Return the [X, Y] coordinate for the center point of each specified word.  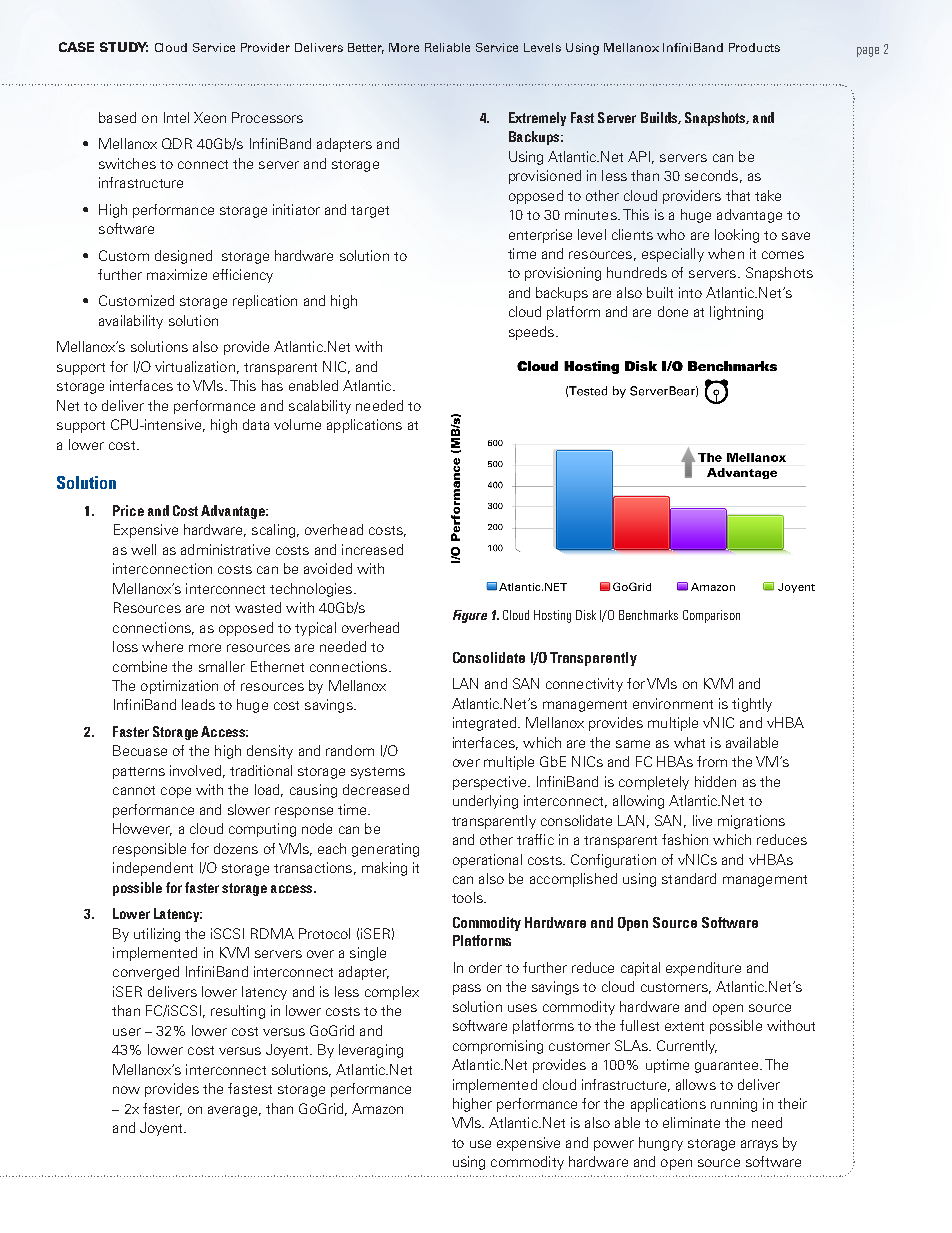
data [256, 424]
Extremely [537, 119]
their [792, 1103]
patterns [139, 773]
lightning [736, 313]
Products [754, 47]
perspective [491, 783]
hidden [715, 781]
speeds [531, 333]
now [126, 1090]
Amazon [377, 1108]
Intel [176, 117]
